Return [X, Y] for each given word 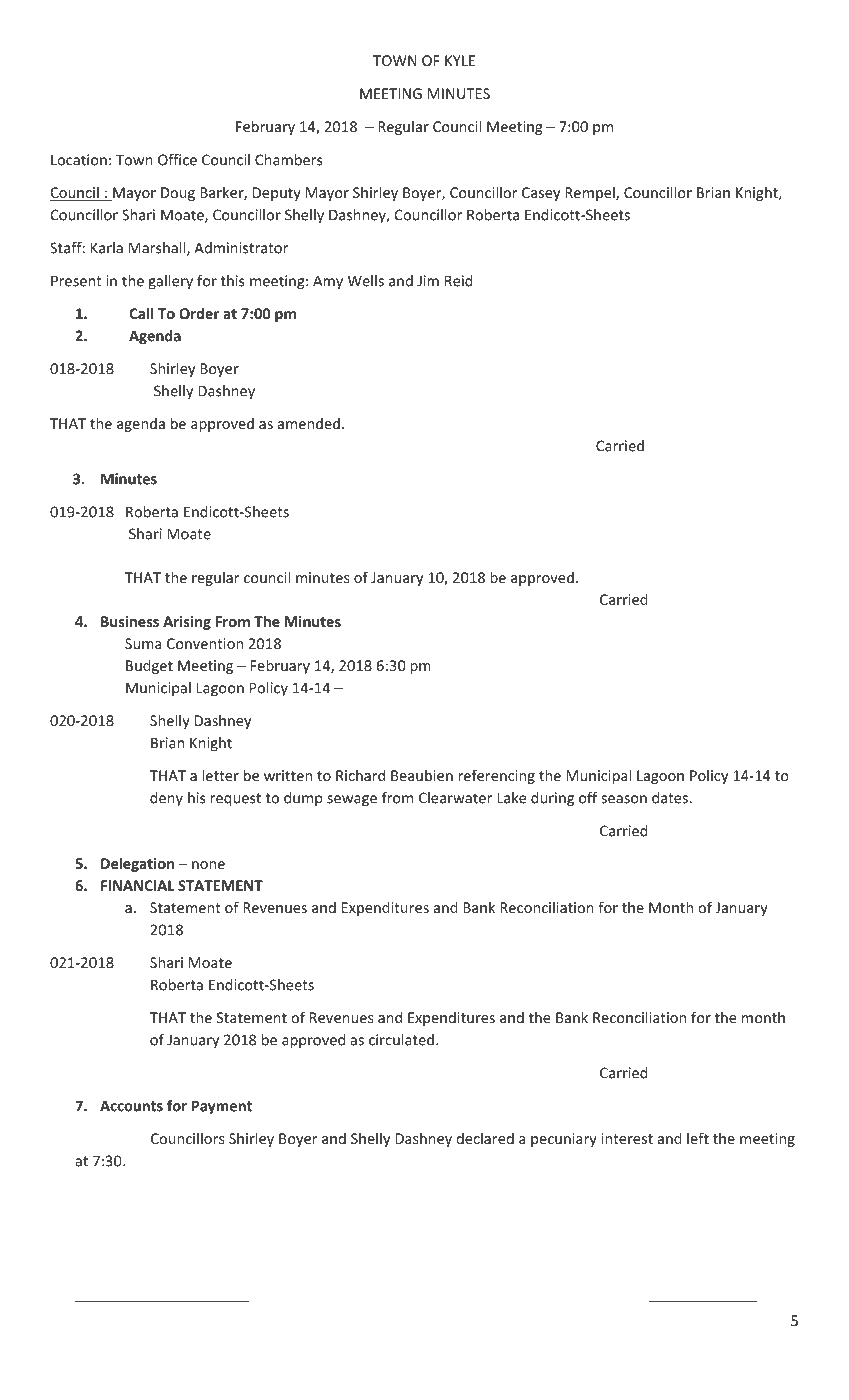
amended [309, 423]
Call [141, 313]
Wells [366, 281]
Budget [149, 666]
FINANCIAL [137, 885]
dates [671, 798]
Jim [428, 281]
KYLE [460, 60]
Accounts [131, 1106]
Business [130, 621]
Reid [459, 281]
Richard [360, 775]
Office [177, 160]
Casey [541, 194]
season [624, 799]
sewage [352, 800]
